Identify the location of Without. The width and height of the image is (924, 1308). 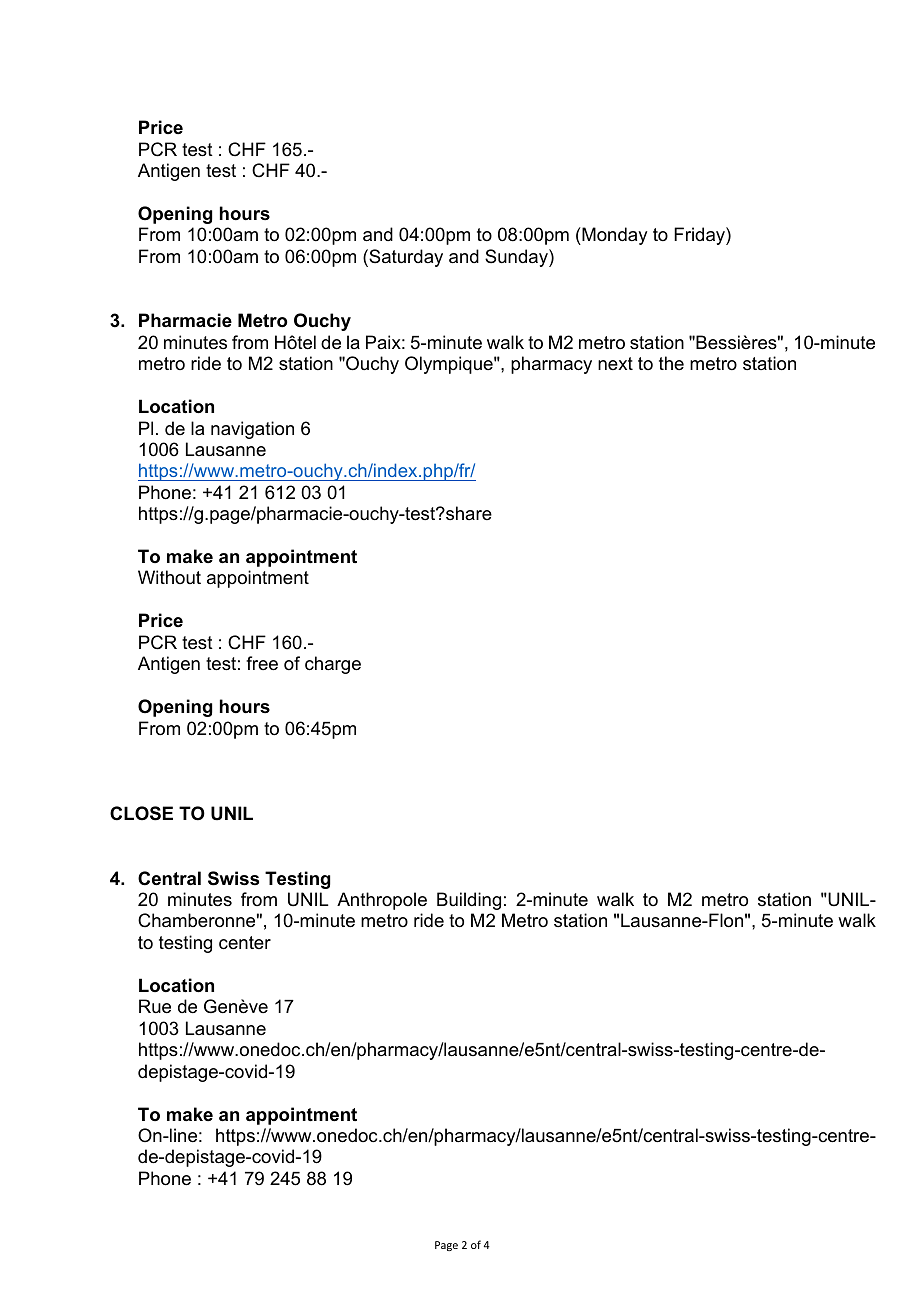
(169, 577).
